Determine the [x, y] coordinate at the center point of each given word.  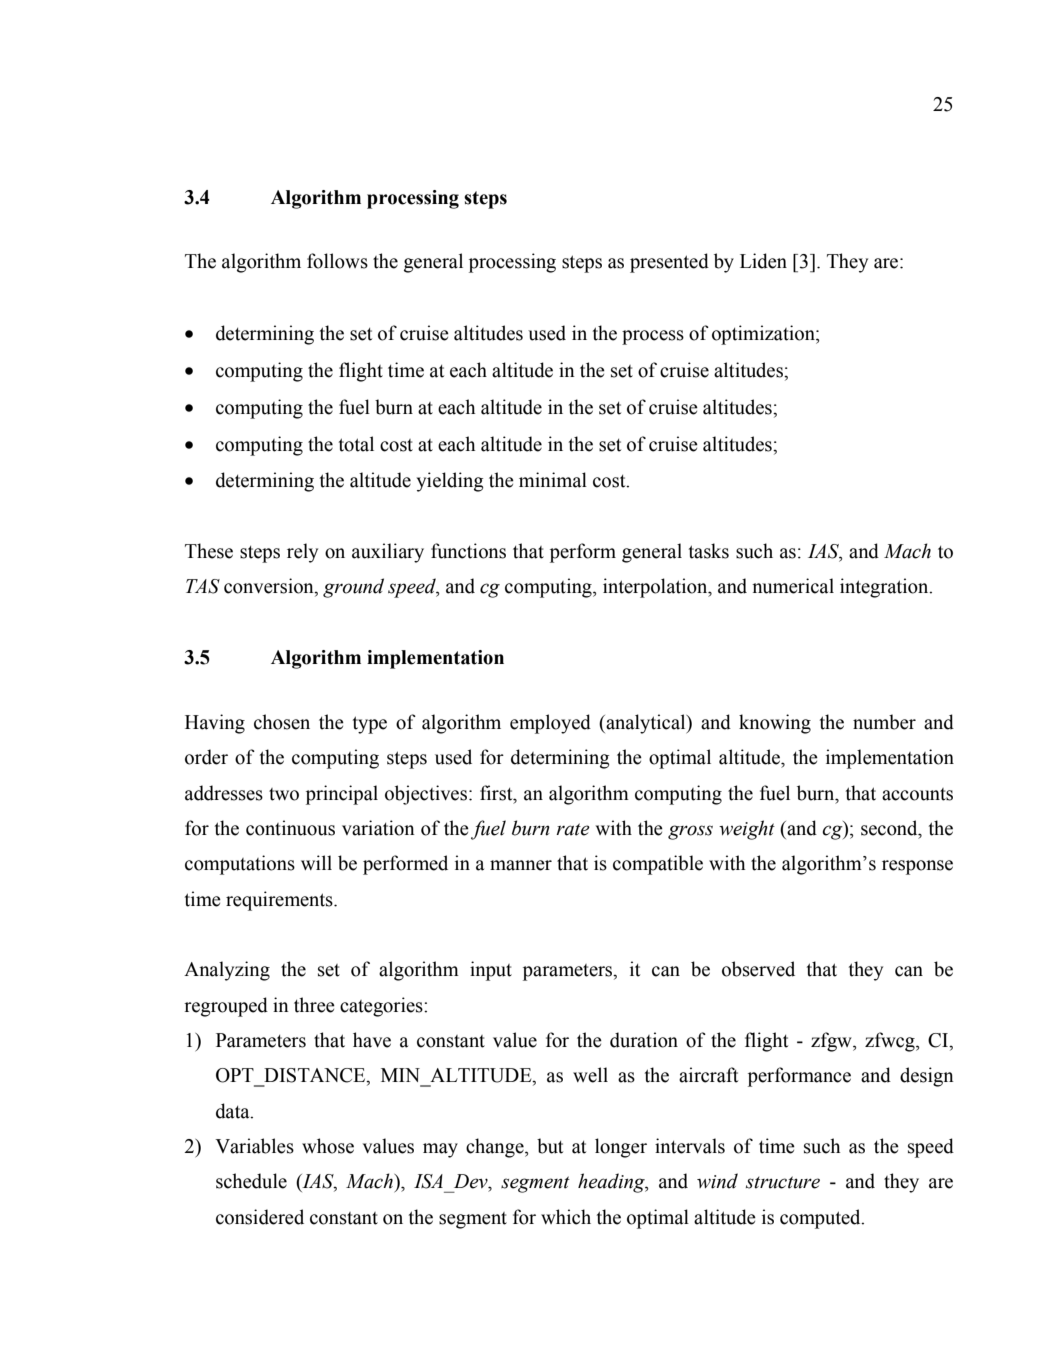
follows [337, 261]
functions [468, 551]
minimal [553, 480]
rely [302, 553]
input [491, 971]
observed [758, 969]
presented [669, 263]
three [314, 1005]
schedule [251, 1181]
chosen [282, 722]
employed [550, 724]
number [884, 722]
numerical [793, 586]
